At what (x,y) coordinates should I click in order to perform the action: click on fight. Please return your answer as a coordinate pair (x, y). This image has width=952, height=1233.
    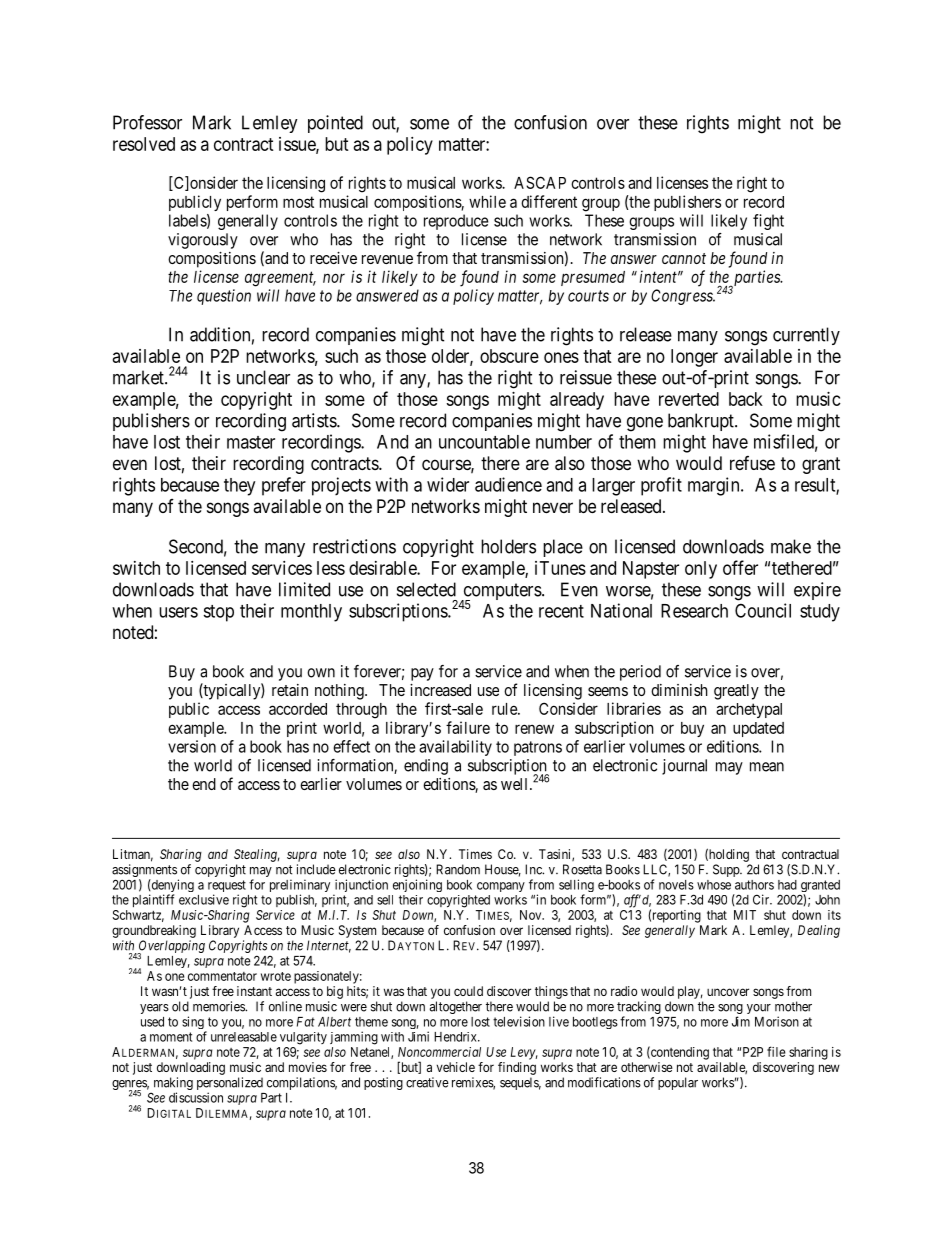
    Looking at the image, I should click on (768, 222).
